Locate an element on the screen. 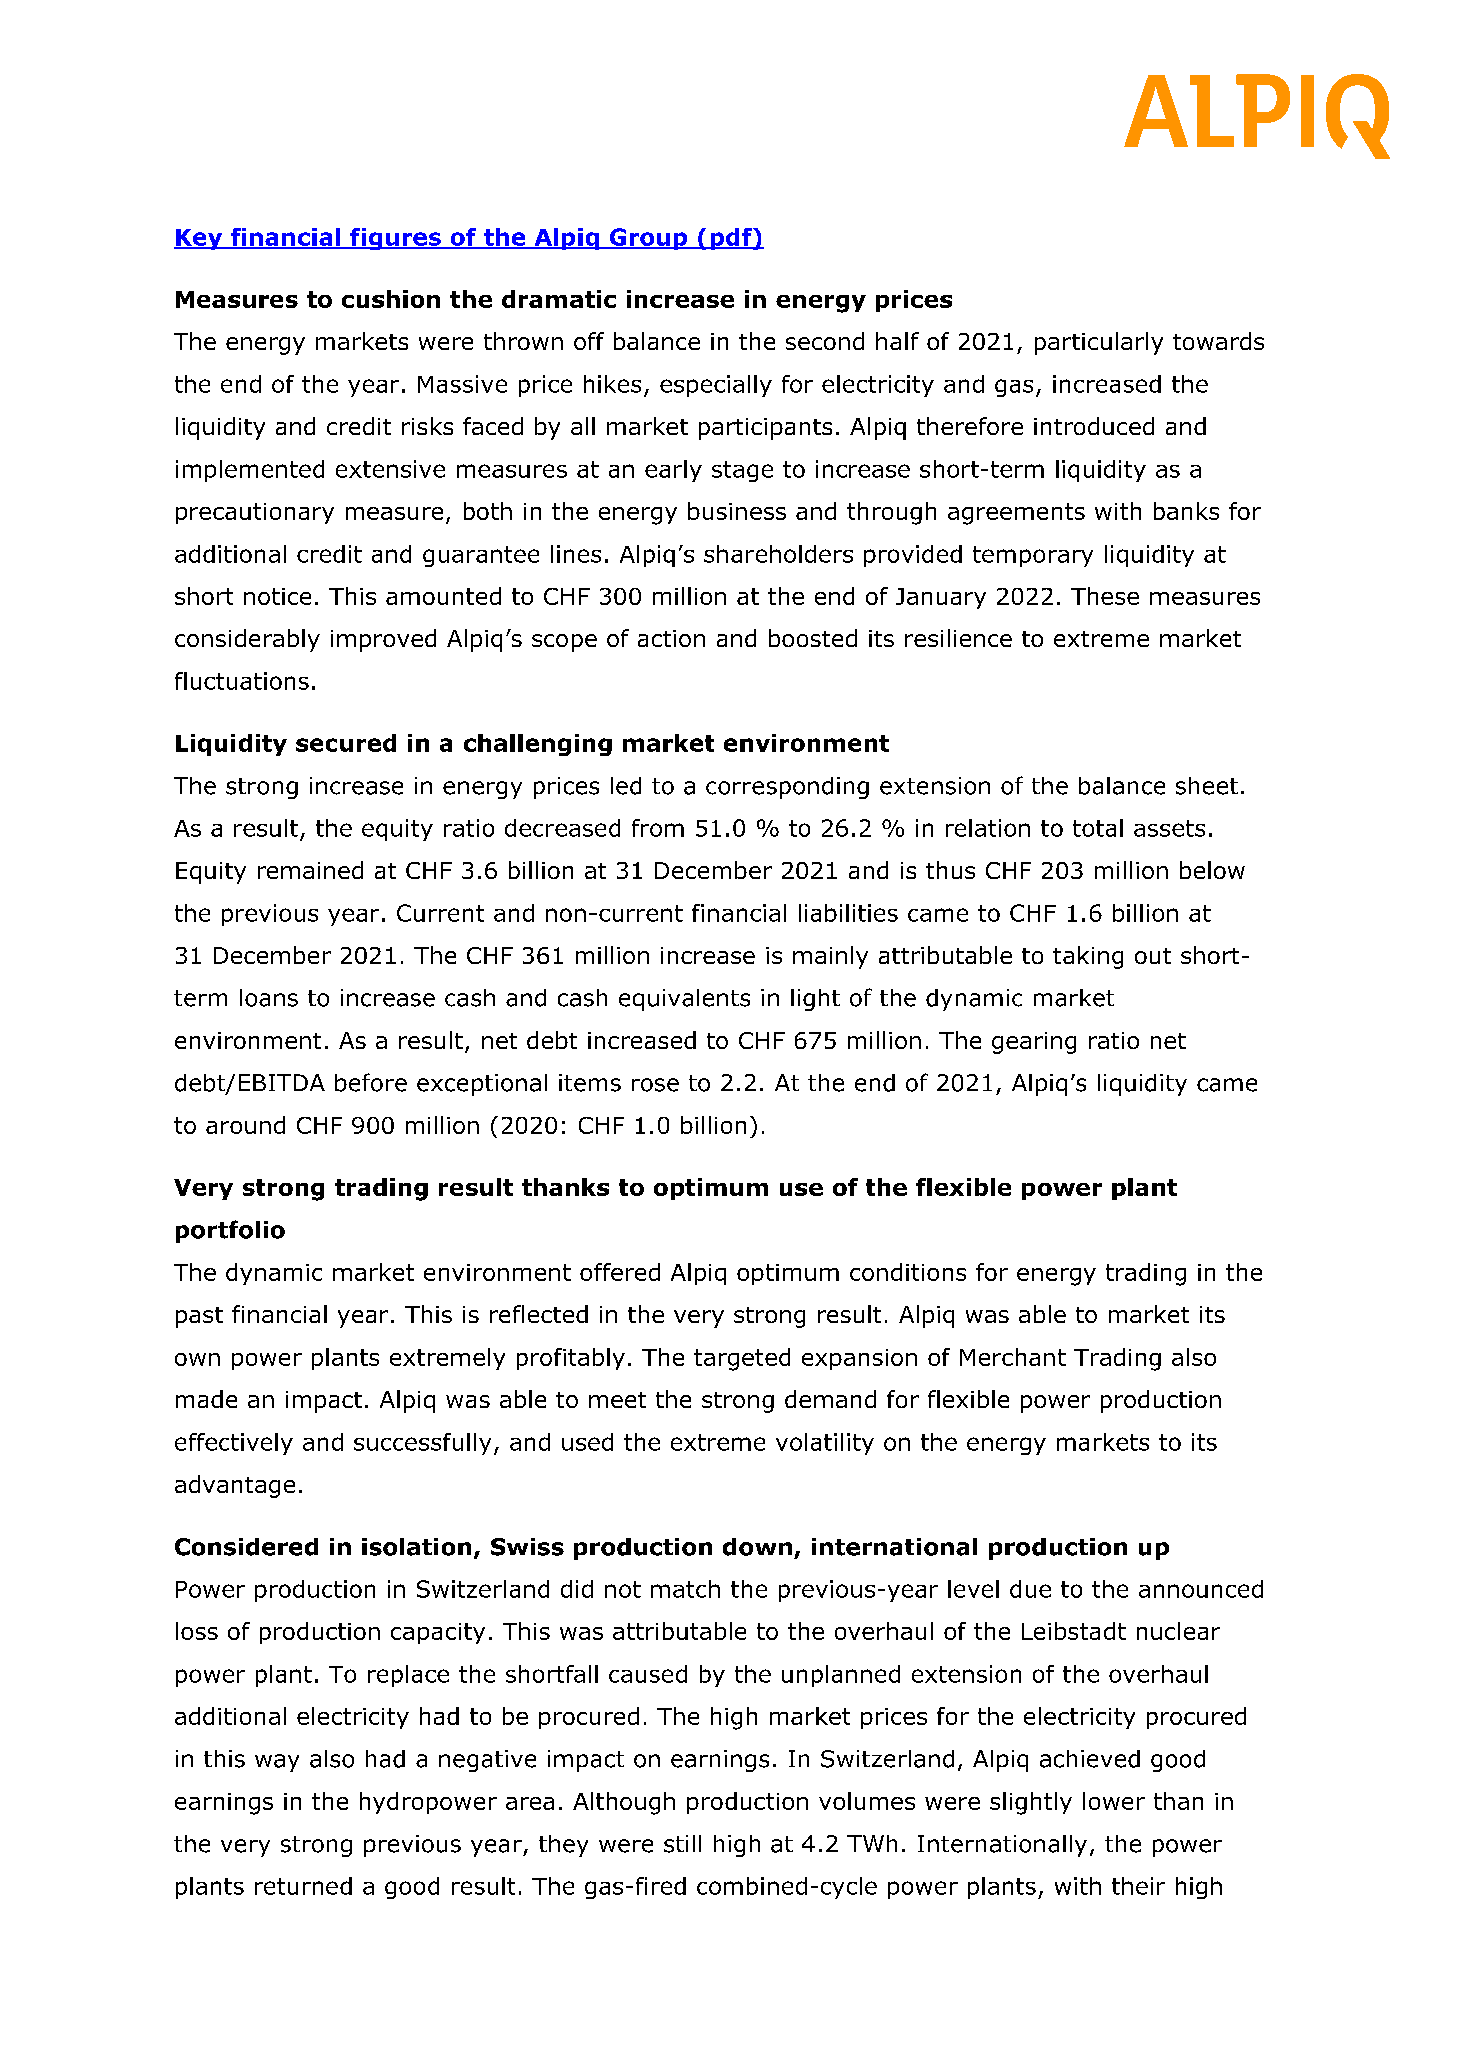 This screenshot has width=1460, height=2064. pdf is located at coordinates (731, 239).
